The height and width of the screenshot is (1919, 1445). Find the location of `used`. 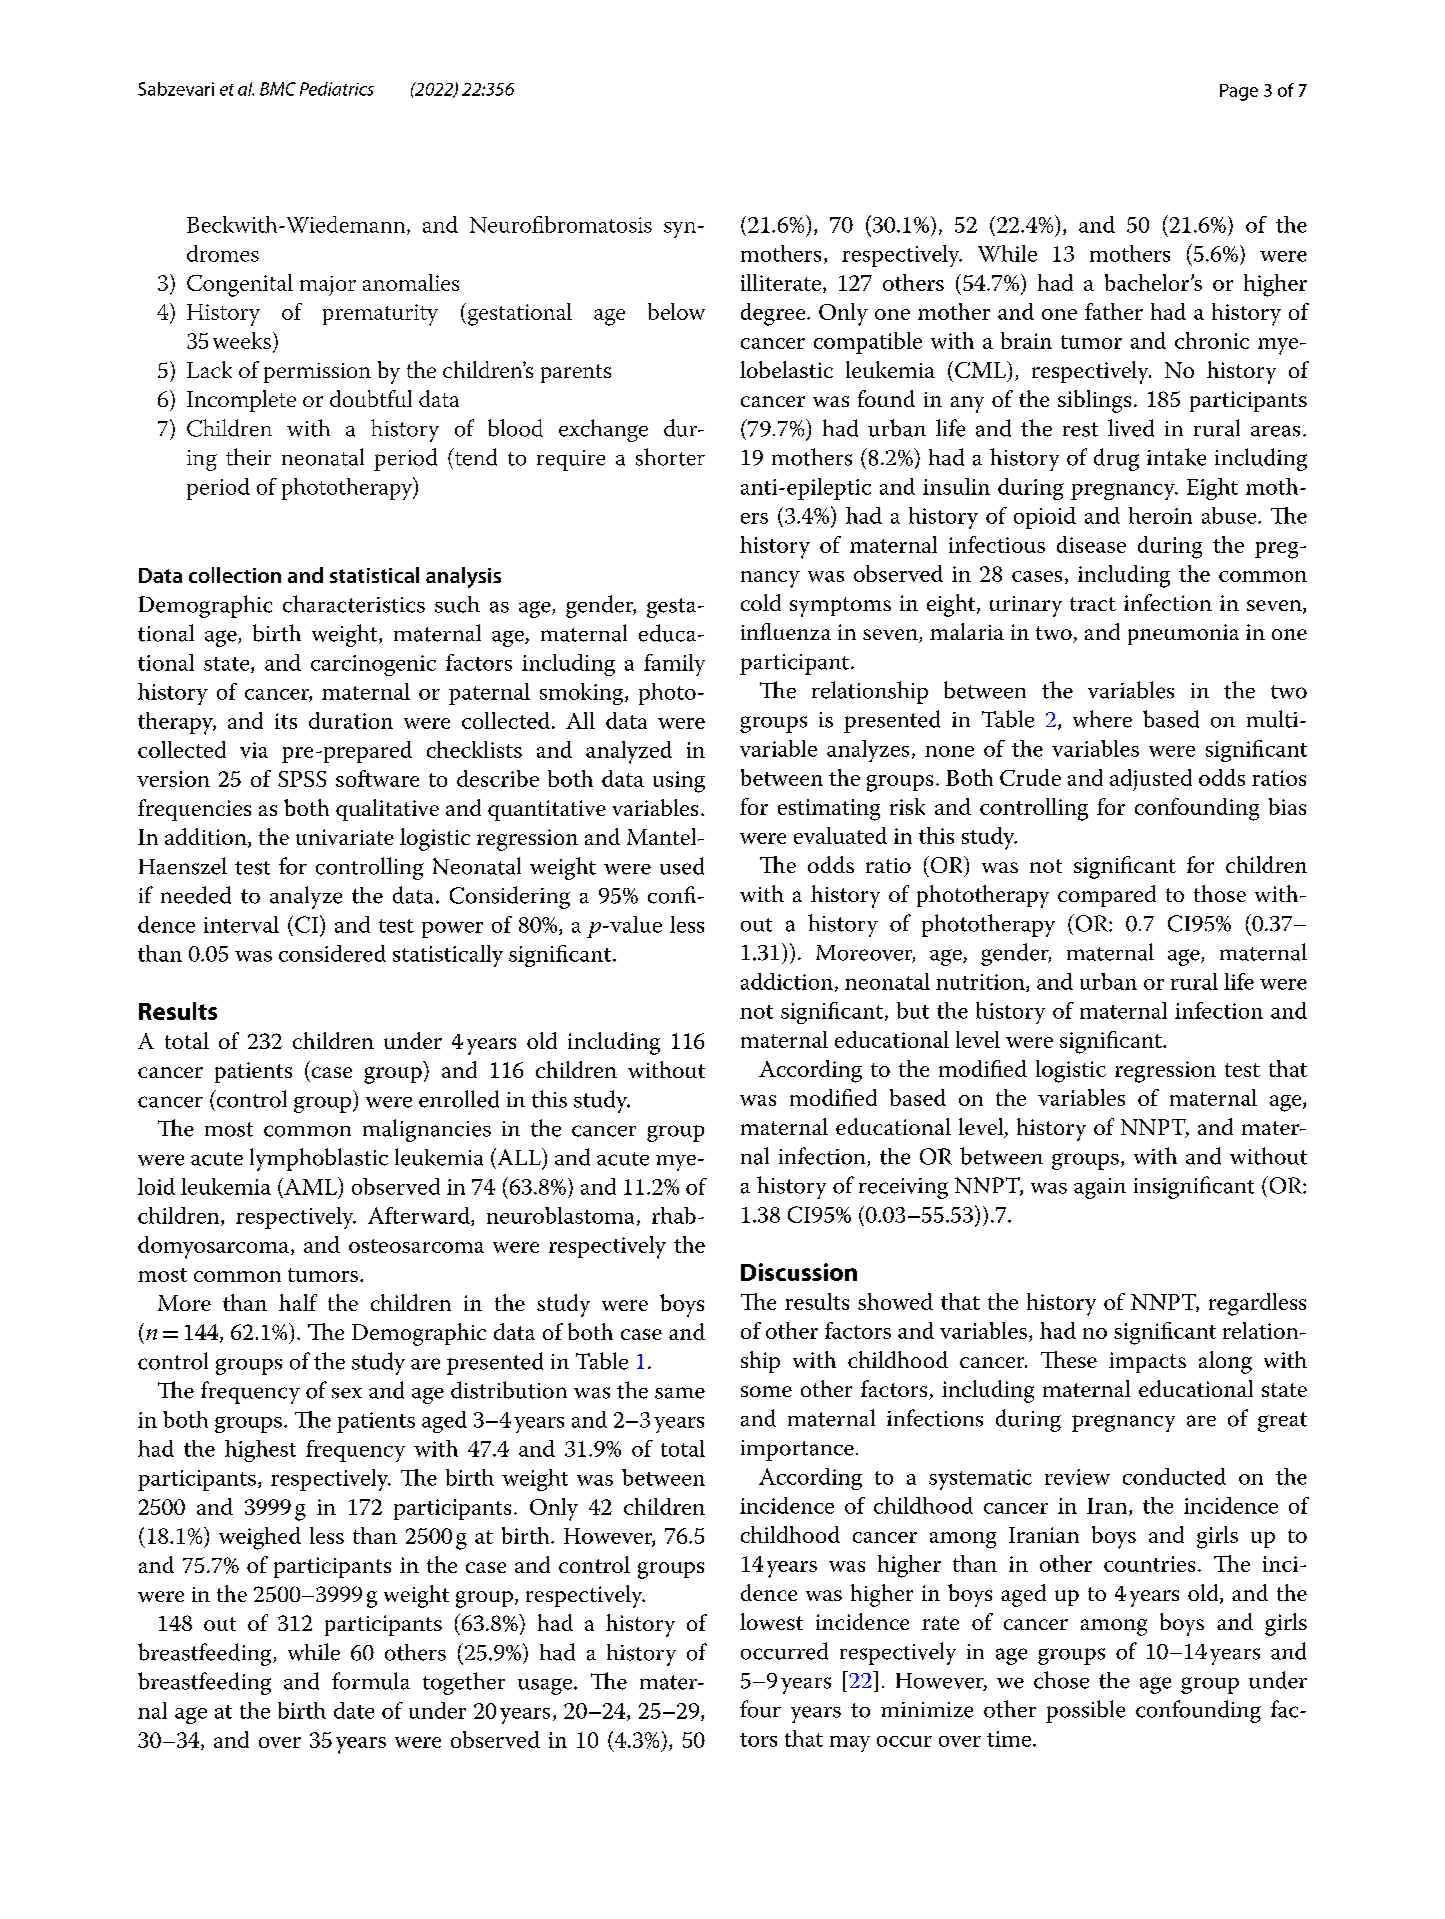

used is located at coordinates (682, 866).
